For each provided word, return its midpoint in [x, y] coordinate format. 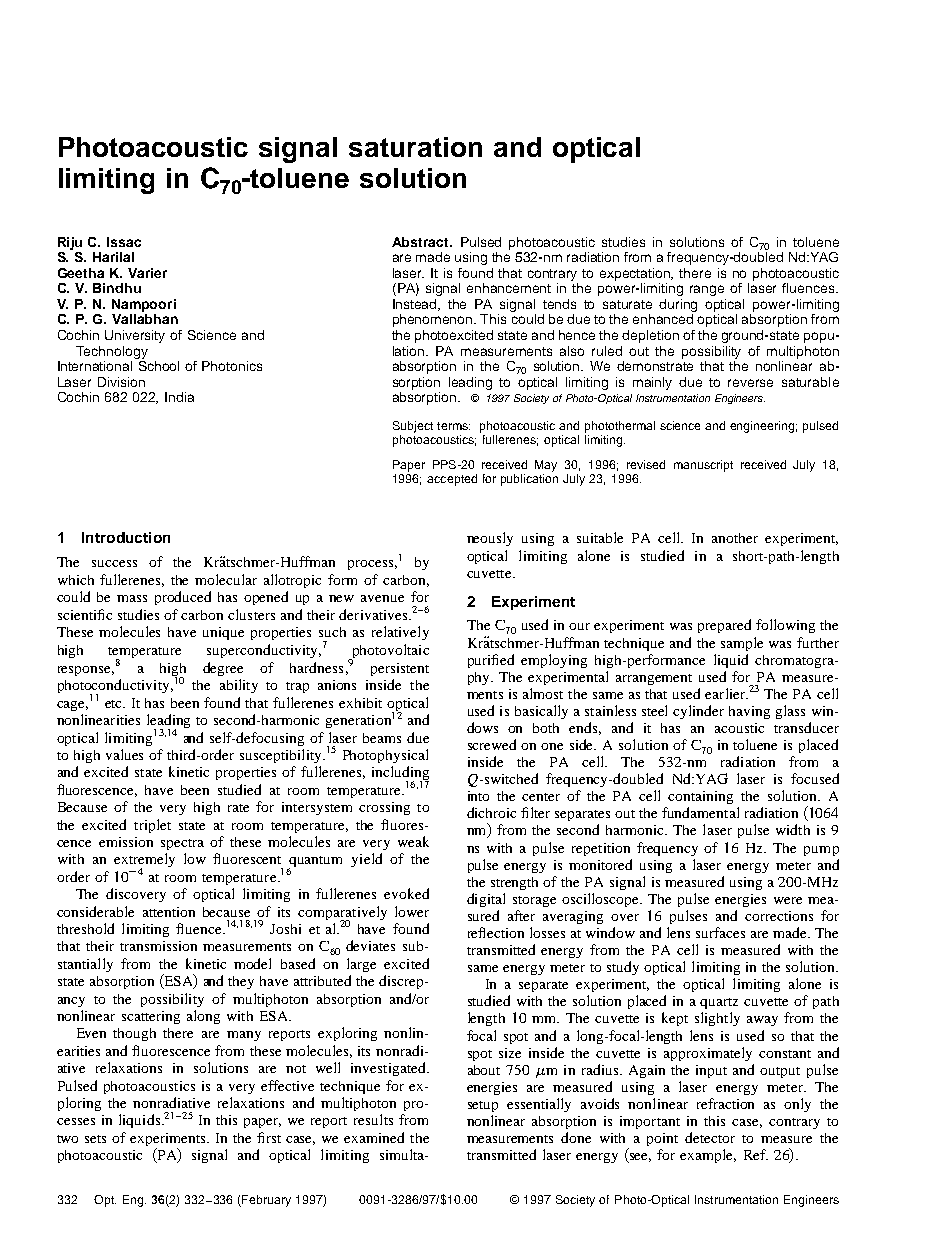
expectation [636, 274]
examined [374, 1137]
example [708, 1156]
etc [115, 704]
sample [742, 644]
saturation [415, 147]
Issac [124, 242]
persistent [400, 669]
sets [95, 1139]
